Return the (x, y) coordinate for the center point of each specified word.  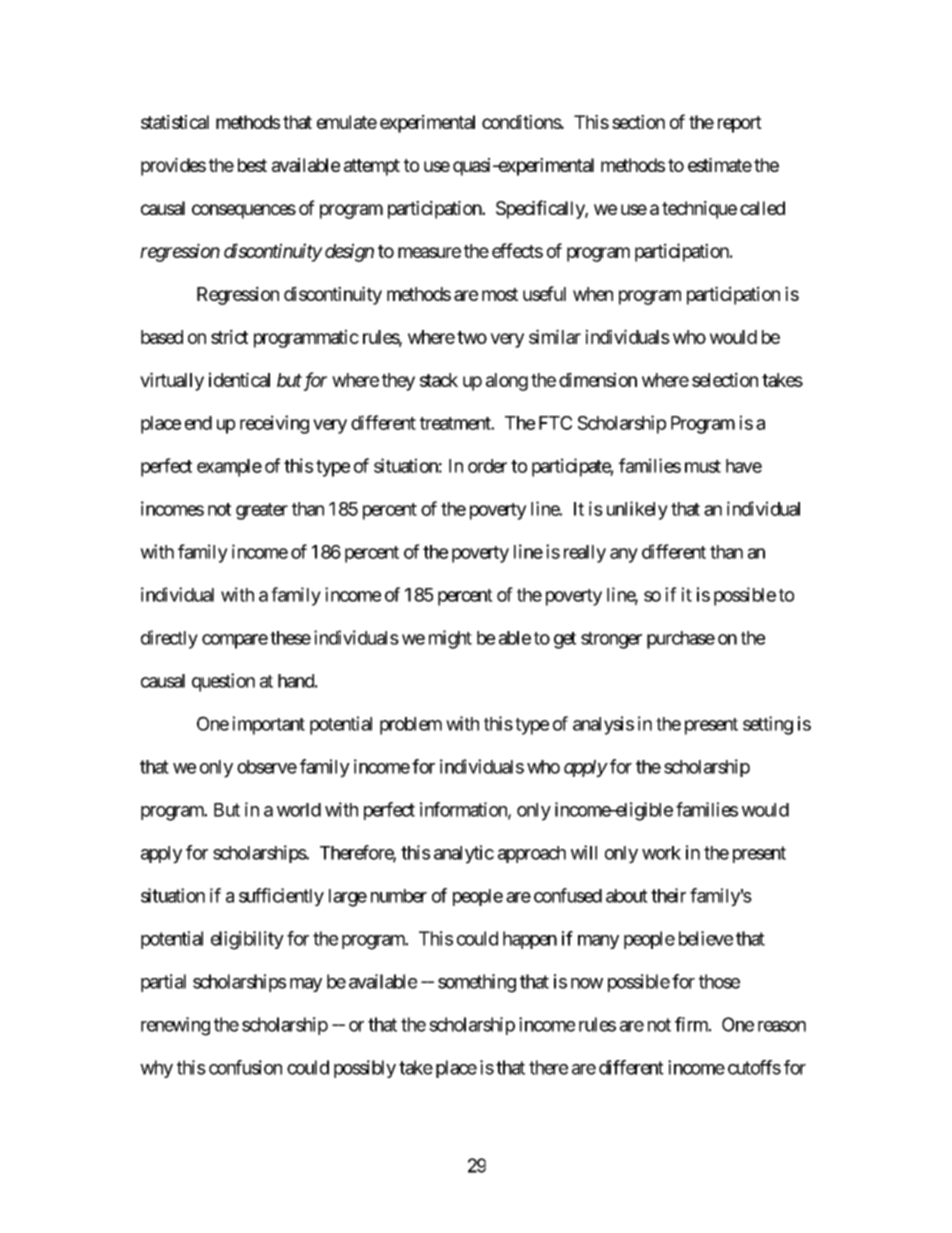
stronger (611, 640)
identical (239, 379)
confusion (245, 1067)
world (299, 810)
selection (725, 379)
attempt (372, 167)
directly (169, 639)
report (740, 124)
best (252, 165)
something (477, 983)
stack (439, 380)
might (450, 639)
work (661, 853)
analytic (464, 854)
